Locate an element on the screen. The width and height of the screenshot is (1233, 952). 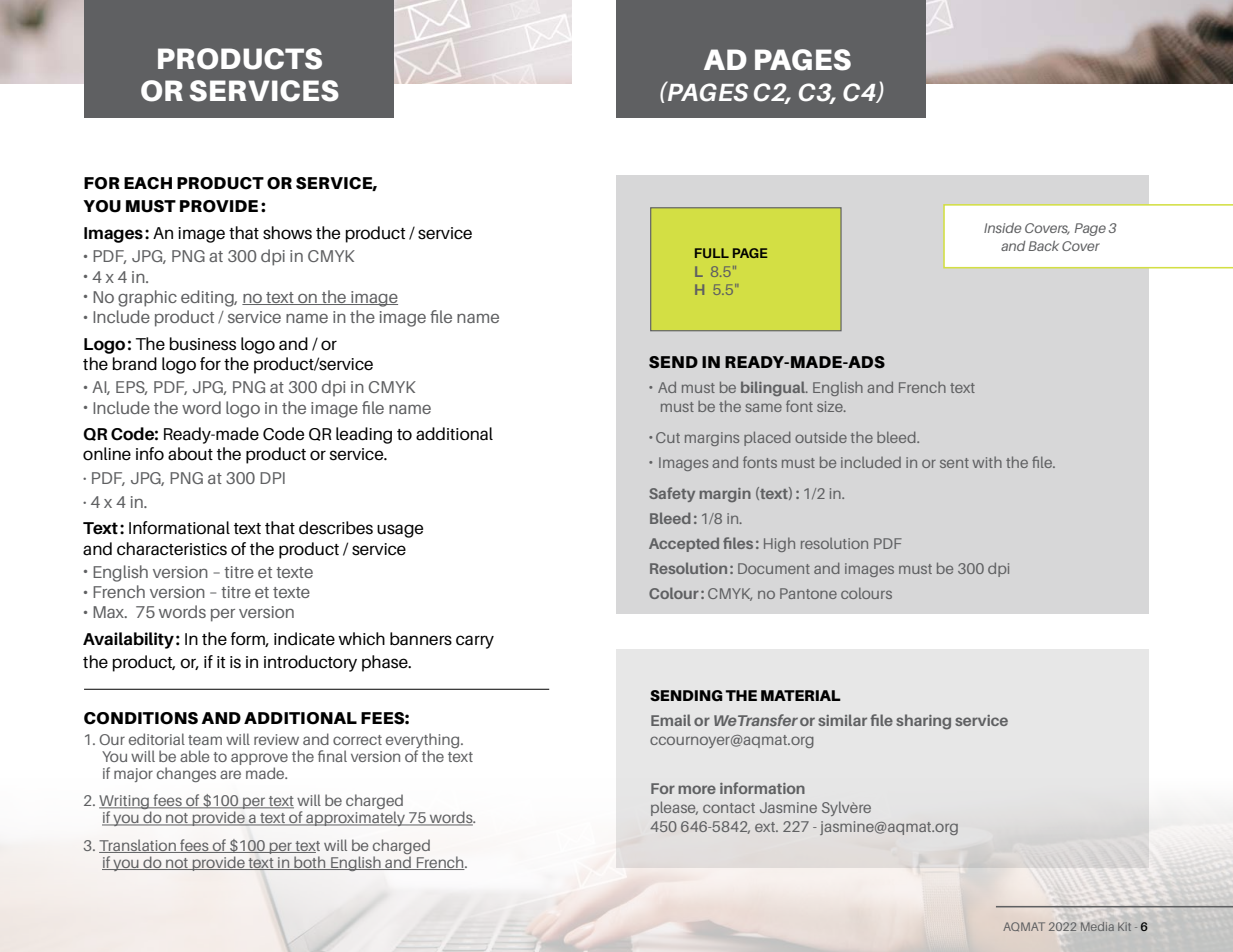
bilingual is located at coordinates (774, 388).
